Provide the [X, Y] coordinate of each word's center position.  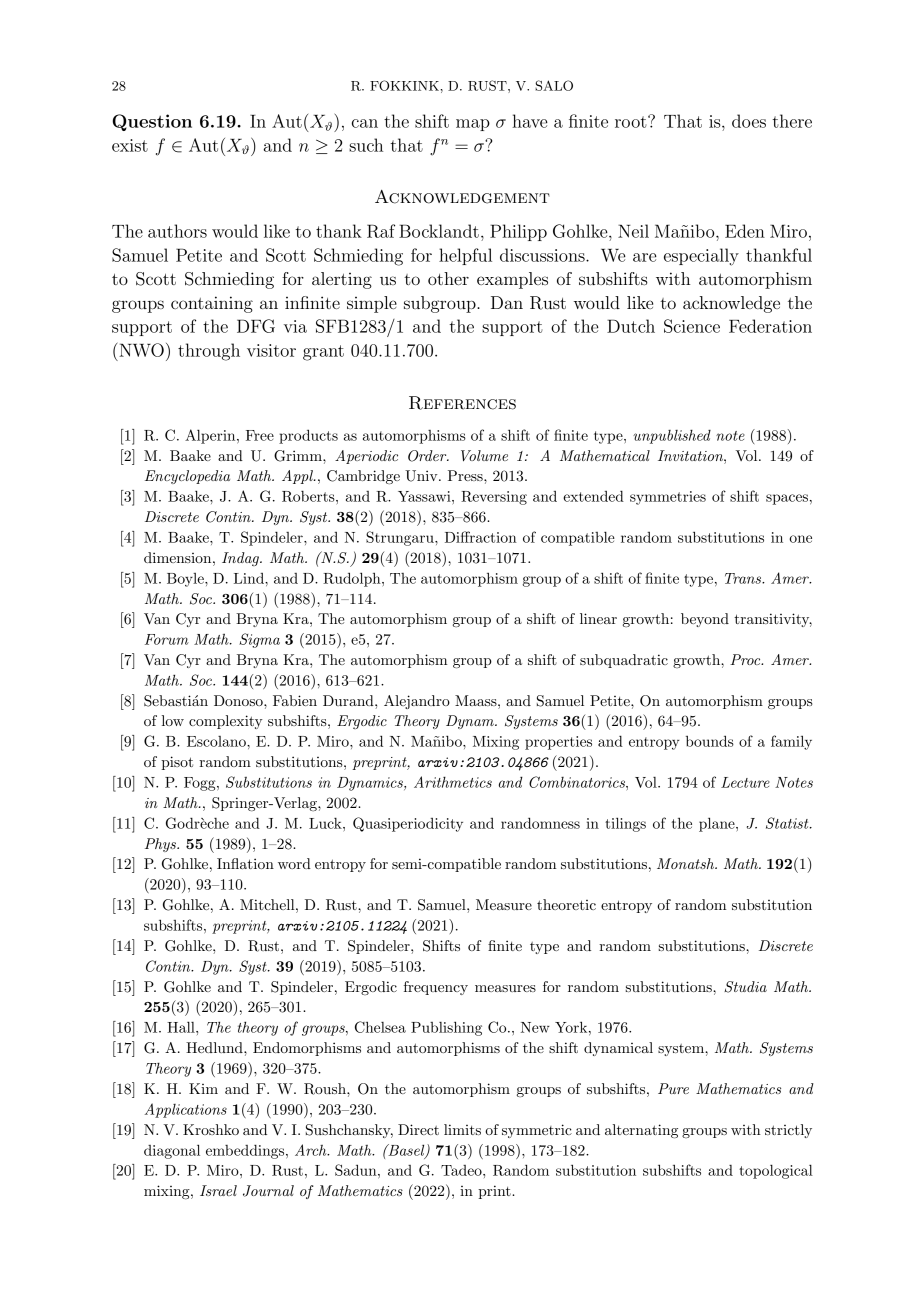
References [462, 403]
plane [718, 824]
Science [692, 326]
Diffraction [481, 537]
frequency [436, 988]
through [209, 352]
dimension [179, 557]
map [473, 125]
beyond [705, 620]
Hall [182, 1027]
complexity [226, 722]
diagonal [172, 1151]
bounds [710, 741]
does [749, 121]
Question [152, 122]
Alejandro [417, 702]
